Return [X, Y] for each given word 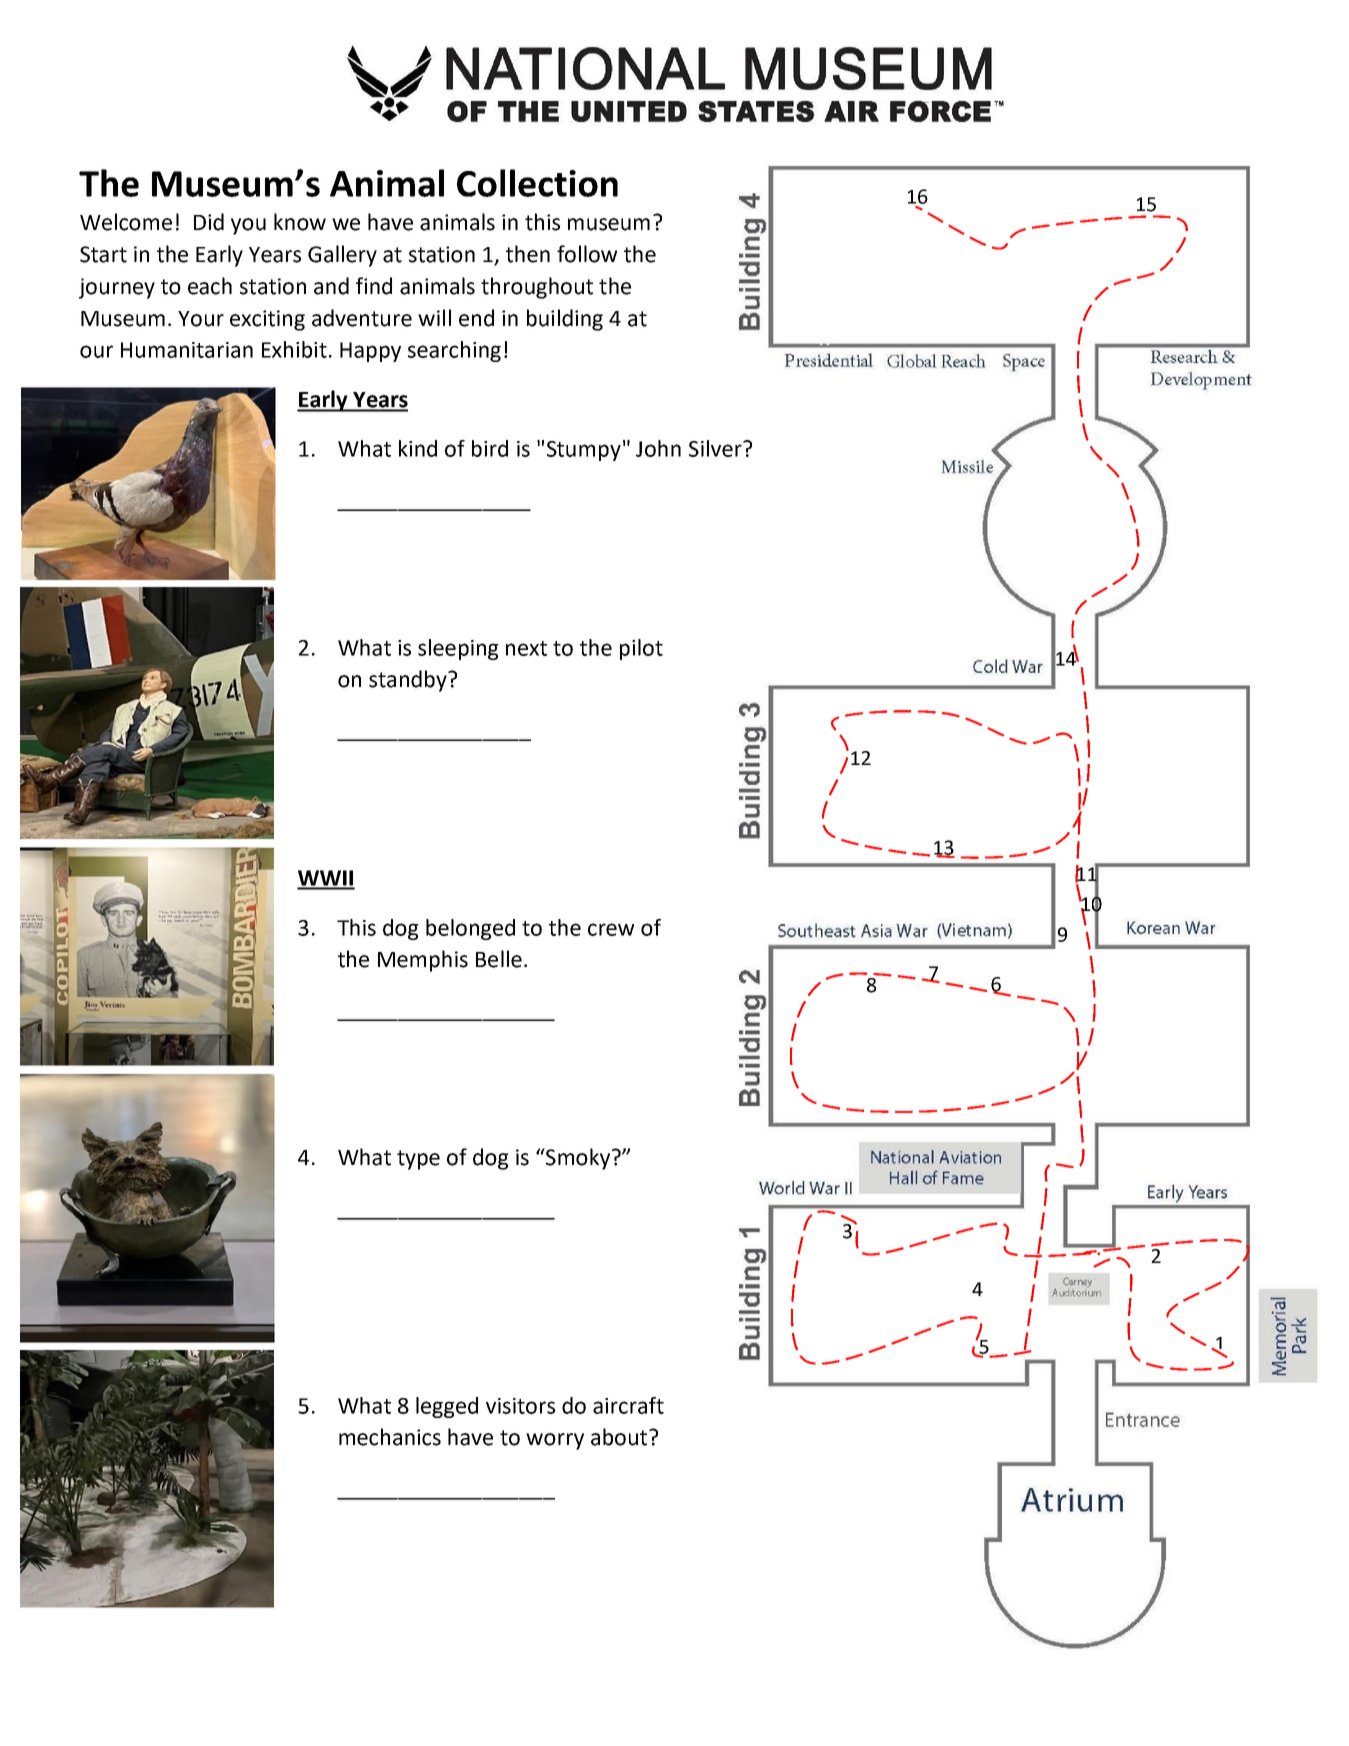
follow [587, 254]
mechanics [390, 1437]
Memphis [423, 961]
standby [409, 681]
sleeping [458, 649]
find [374, 286]
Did [209, 222]
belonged [470, 929]
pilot [641, 649]
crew [611, 929]
